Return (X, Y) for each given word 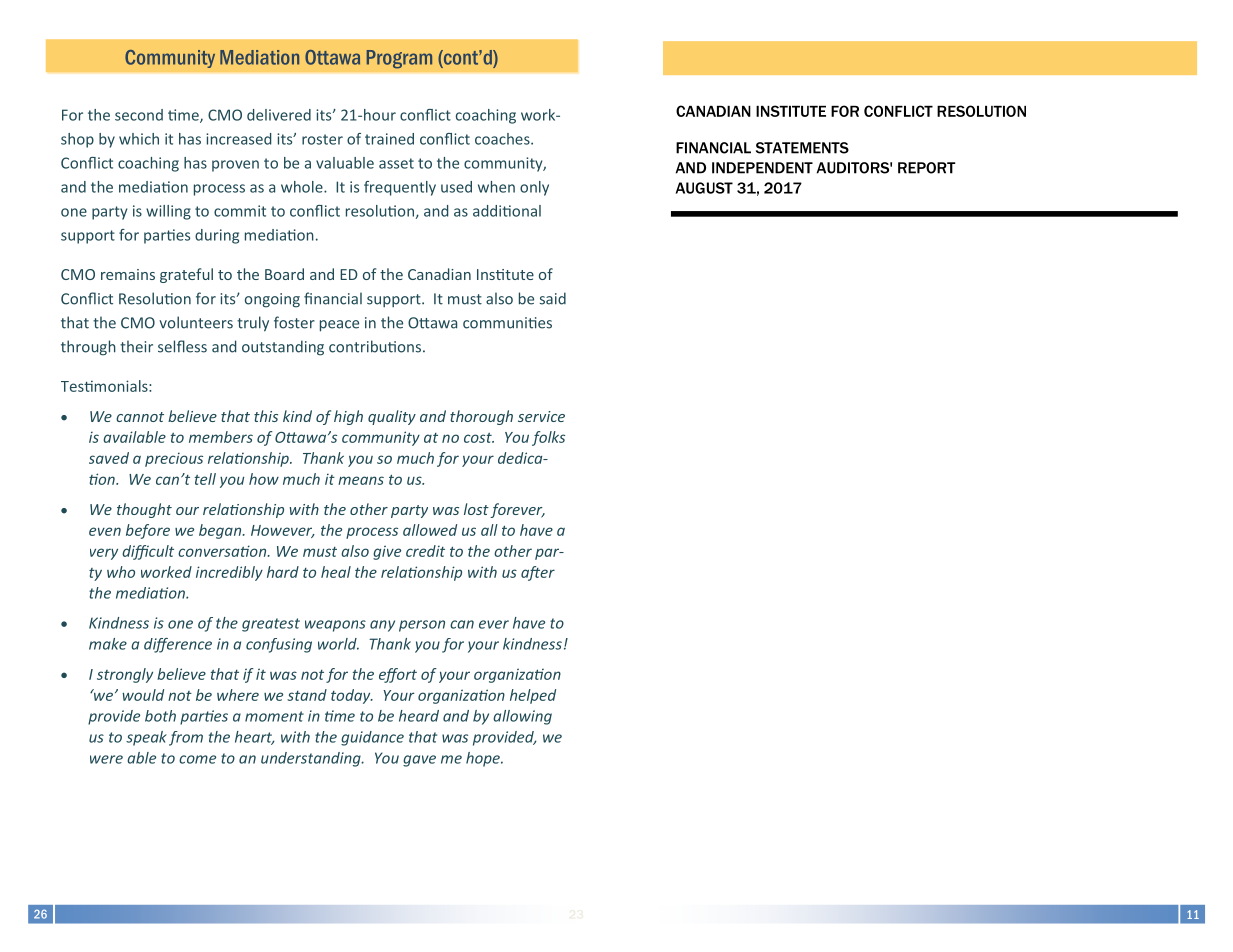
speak (146, 738)
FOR (845, 111)
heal (336, 572)
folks (548, 438)
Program (399, 59)
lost (477, 510)
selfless (182, 346)
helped (533, 696)
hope (484, 759)
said (553, 298)
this (266, 416)
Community (170, 59)
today (352, 696)
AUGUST (704, 188)
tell (205, 479)
